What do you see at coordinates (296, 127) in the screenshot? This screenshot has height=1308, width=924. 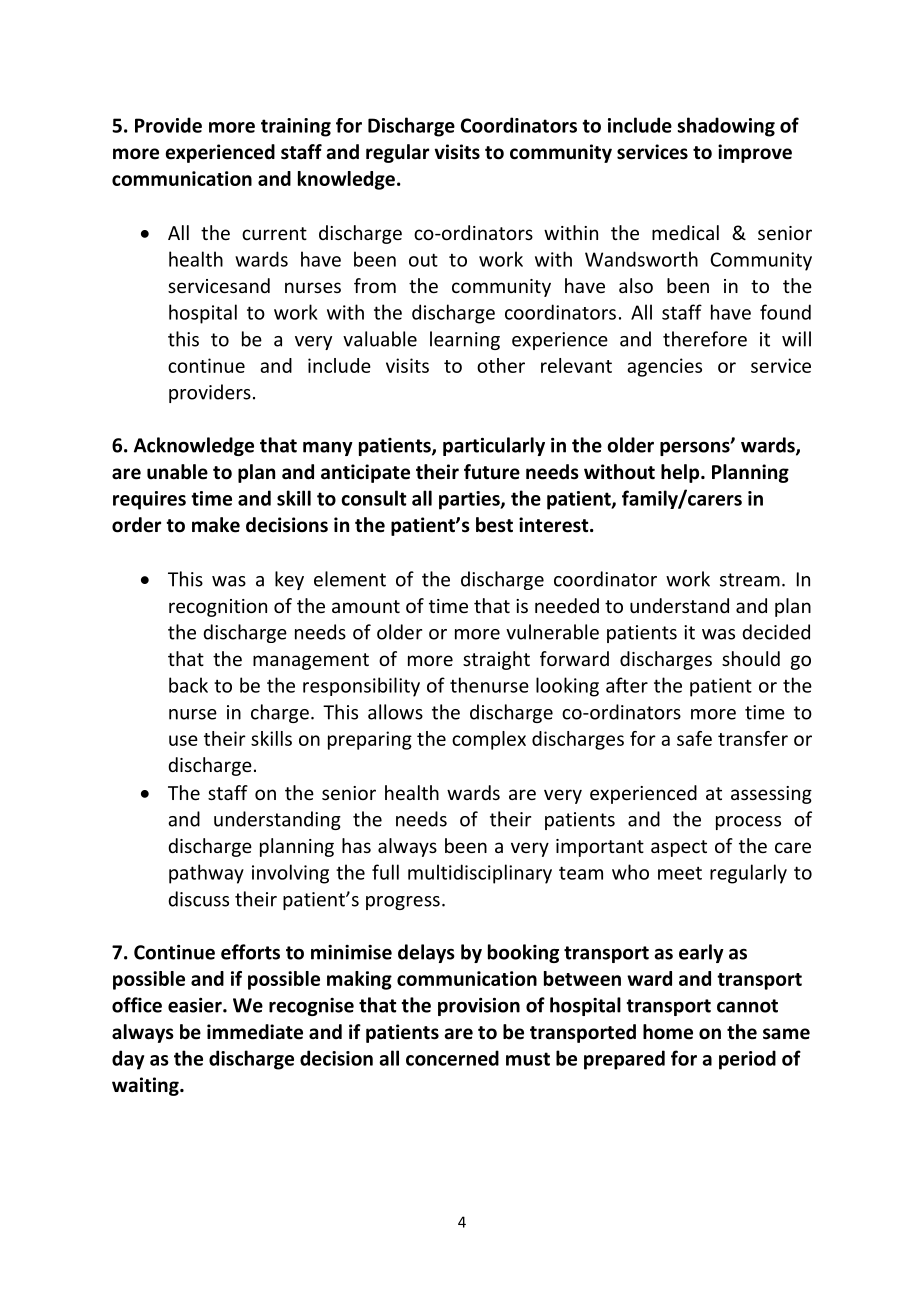 I see `training` at bounding box center [296, 127].
